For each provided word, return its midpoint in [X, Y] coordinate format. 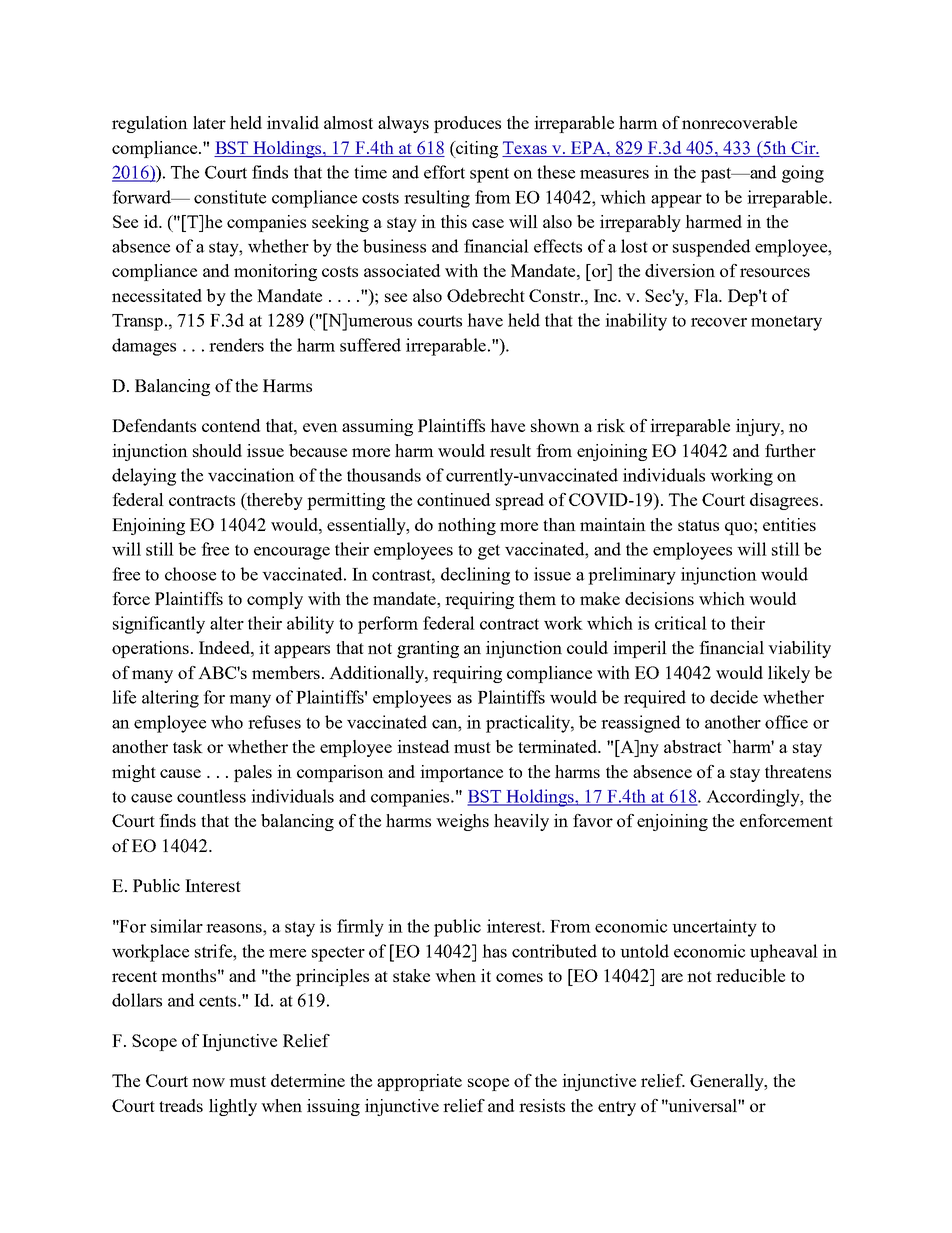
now [208, 1082]
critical [681, 623]
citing [476, 149]
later [209, 122]
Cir [804, 147]
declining [475, 576]
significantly [159, 625]
